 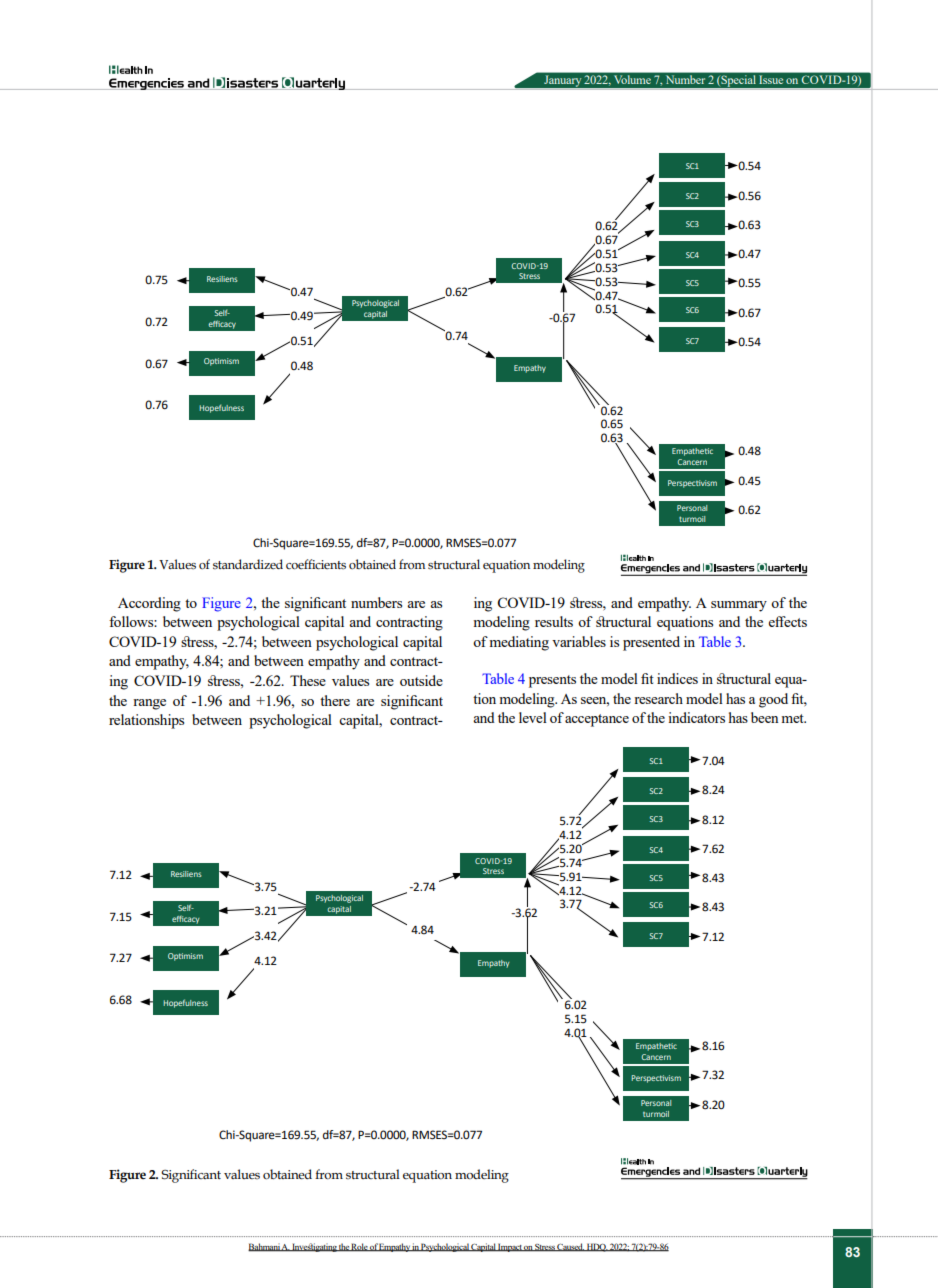 I want to click on variables, so click(x=579, y=641).
